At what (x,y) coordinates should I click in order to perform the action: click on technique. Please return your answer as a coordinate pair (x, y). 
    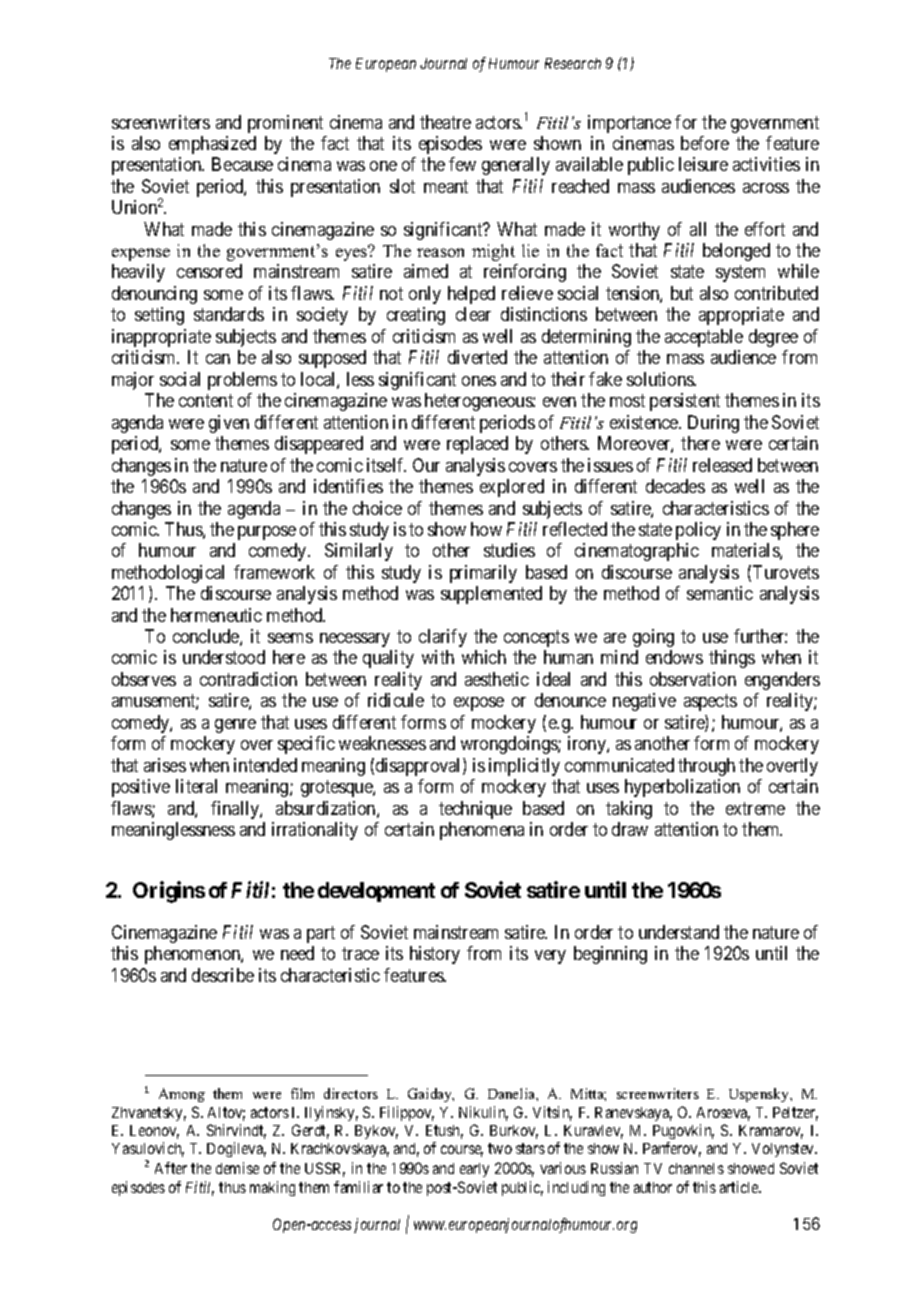
    Looking at the image, I should click on (475, 810).
